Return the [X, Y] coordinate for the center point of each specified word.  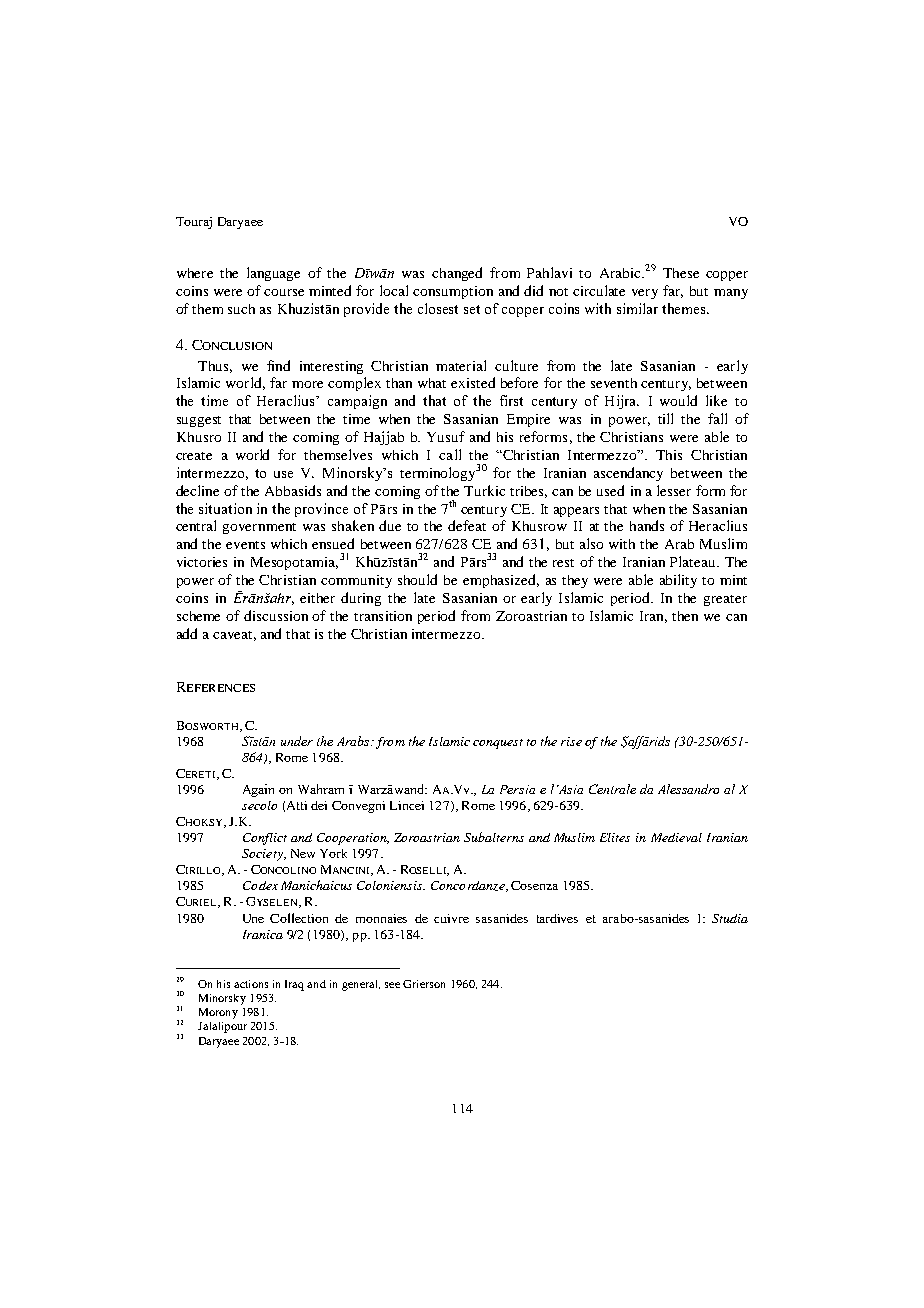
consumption [453, 292]
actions [251, 984]
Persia [517, 789]
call [450, 454]
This [669, 455]
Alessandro [688, 789]
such [241, 309]
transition [383, 616]
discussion [276, 615]
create [194, 456]
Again [258, 790]
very [645, 294]
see [392, 985]
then [685, 616]
